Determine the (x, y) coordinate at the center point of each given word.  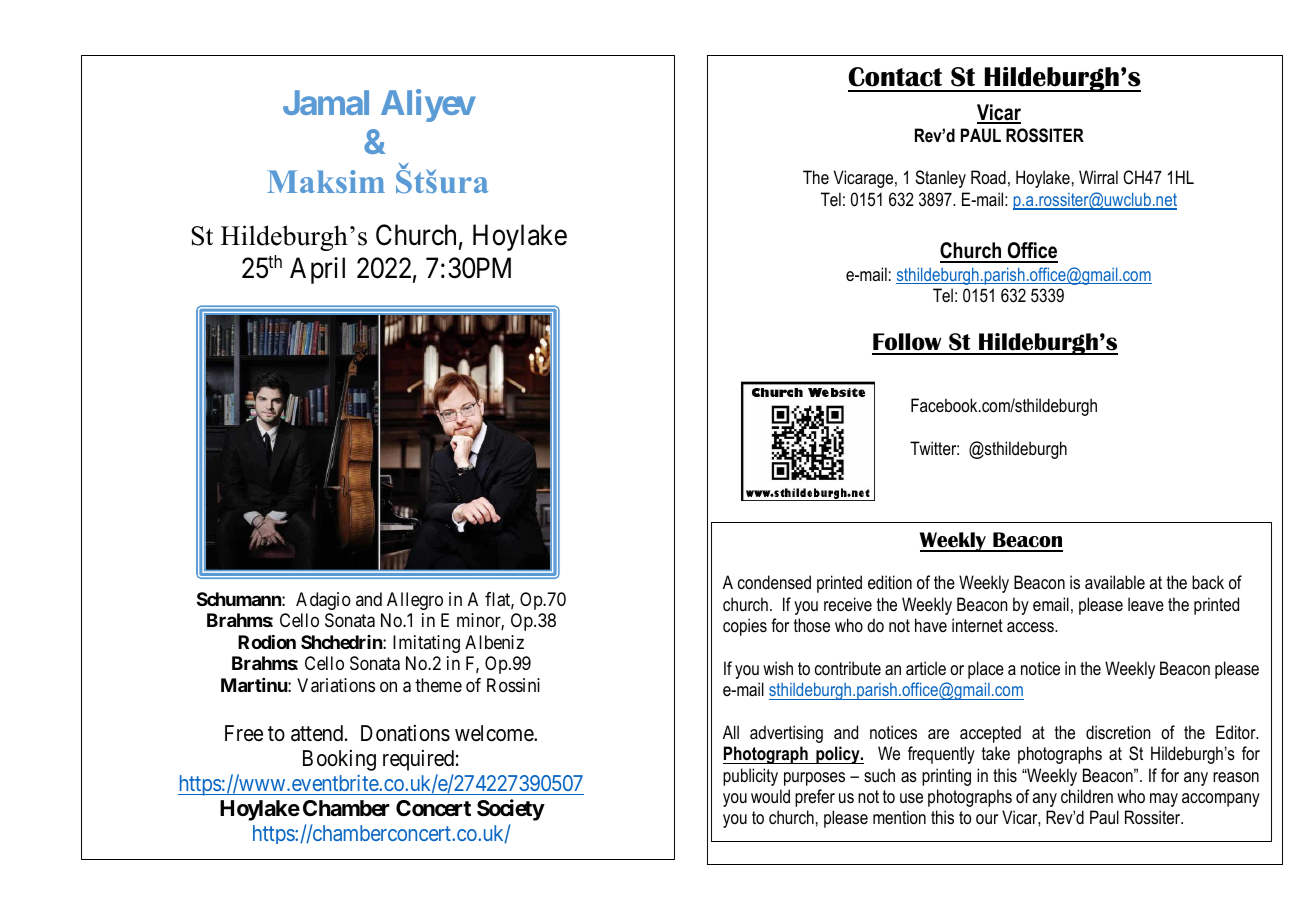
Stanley (940, 179)
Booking (339, 760)
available (1115, 582)
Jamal (326, 102)
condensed (774, 582)
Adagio (323, 601)
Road (988, 177)
